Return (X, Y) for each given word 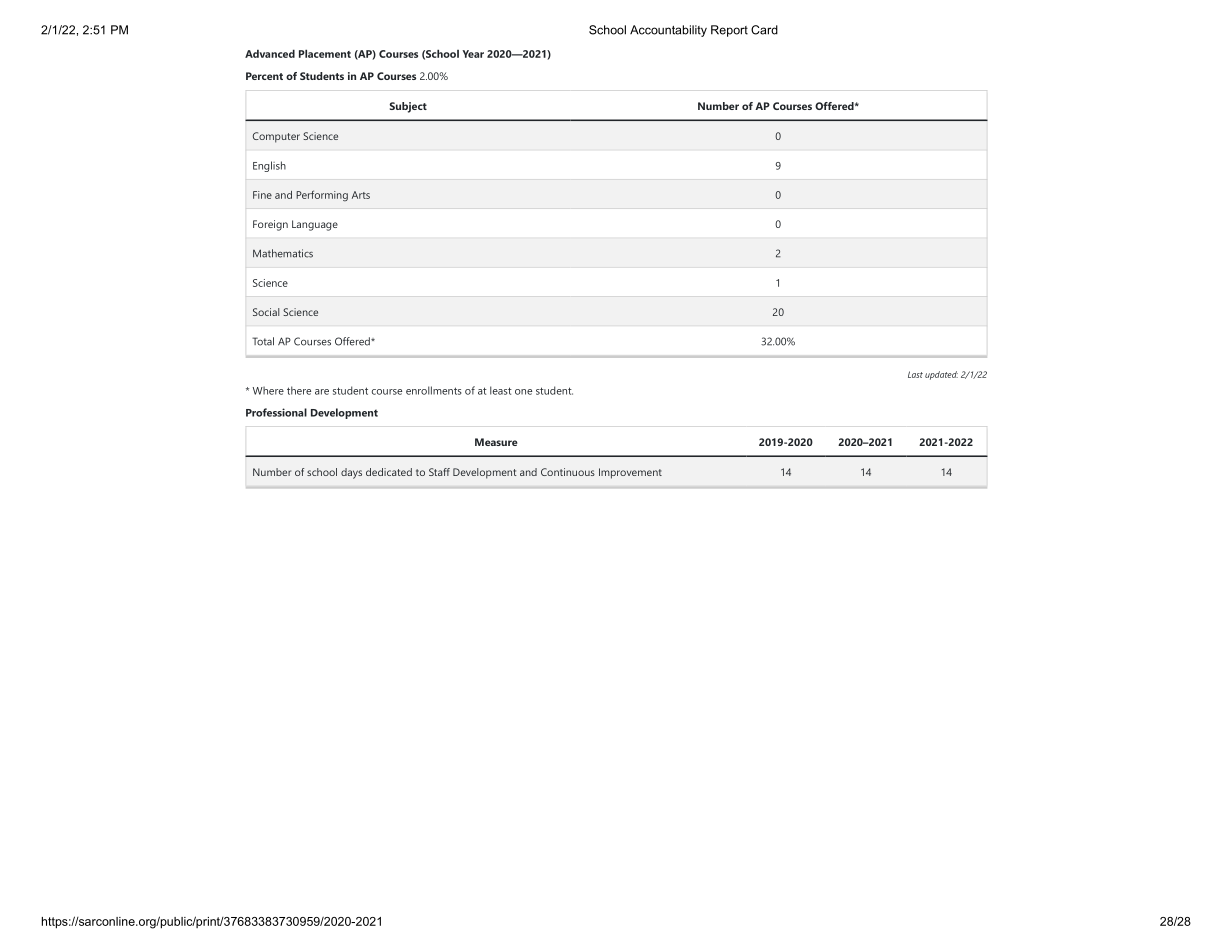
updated (941, 375)
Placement (325, 53)
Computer (276, 137)
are (322, 392)
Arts (361, 195)
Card (764, 30)
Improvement (630, 473)
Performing (322, 196)
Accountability (668, 31)
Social (266, 312)
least (501, 390)
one (523, 392)
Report (729, 31)
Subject (408, 107)
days (351, 473)
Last (915, 374)
